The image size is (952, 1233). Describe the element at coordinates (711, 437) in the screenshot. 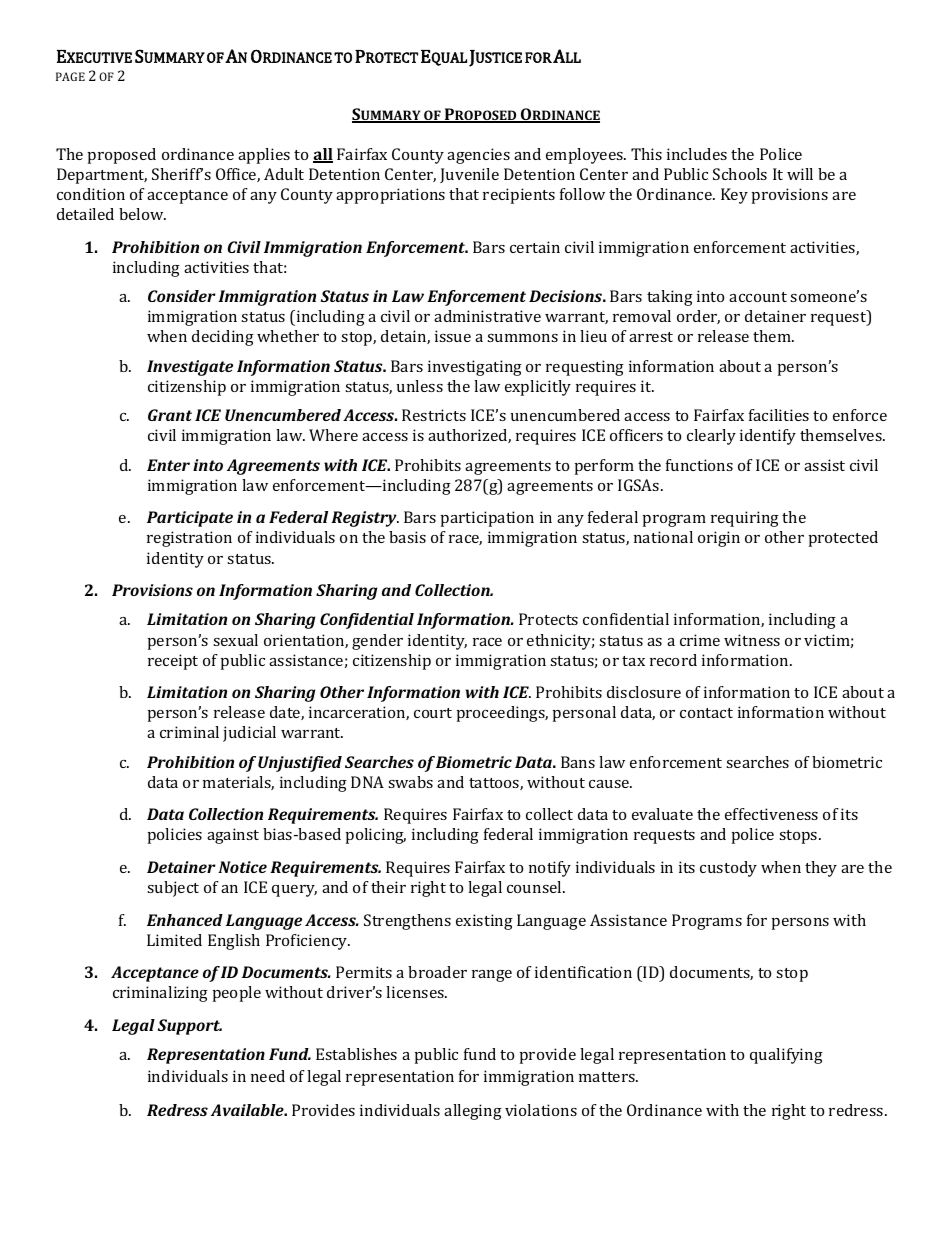

I see `clearly` at that location.
